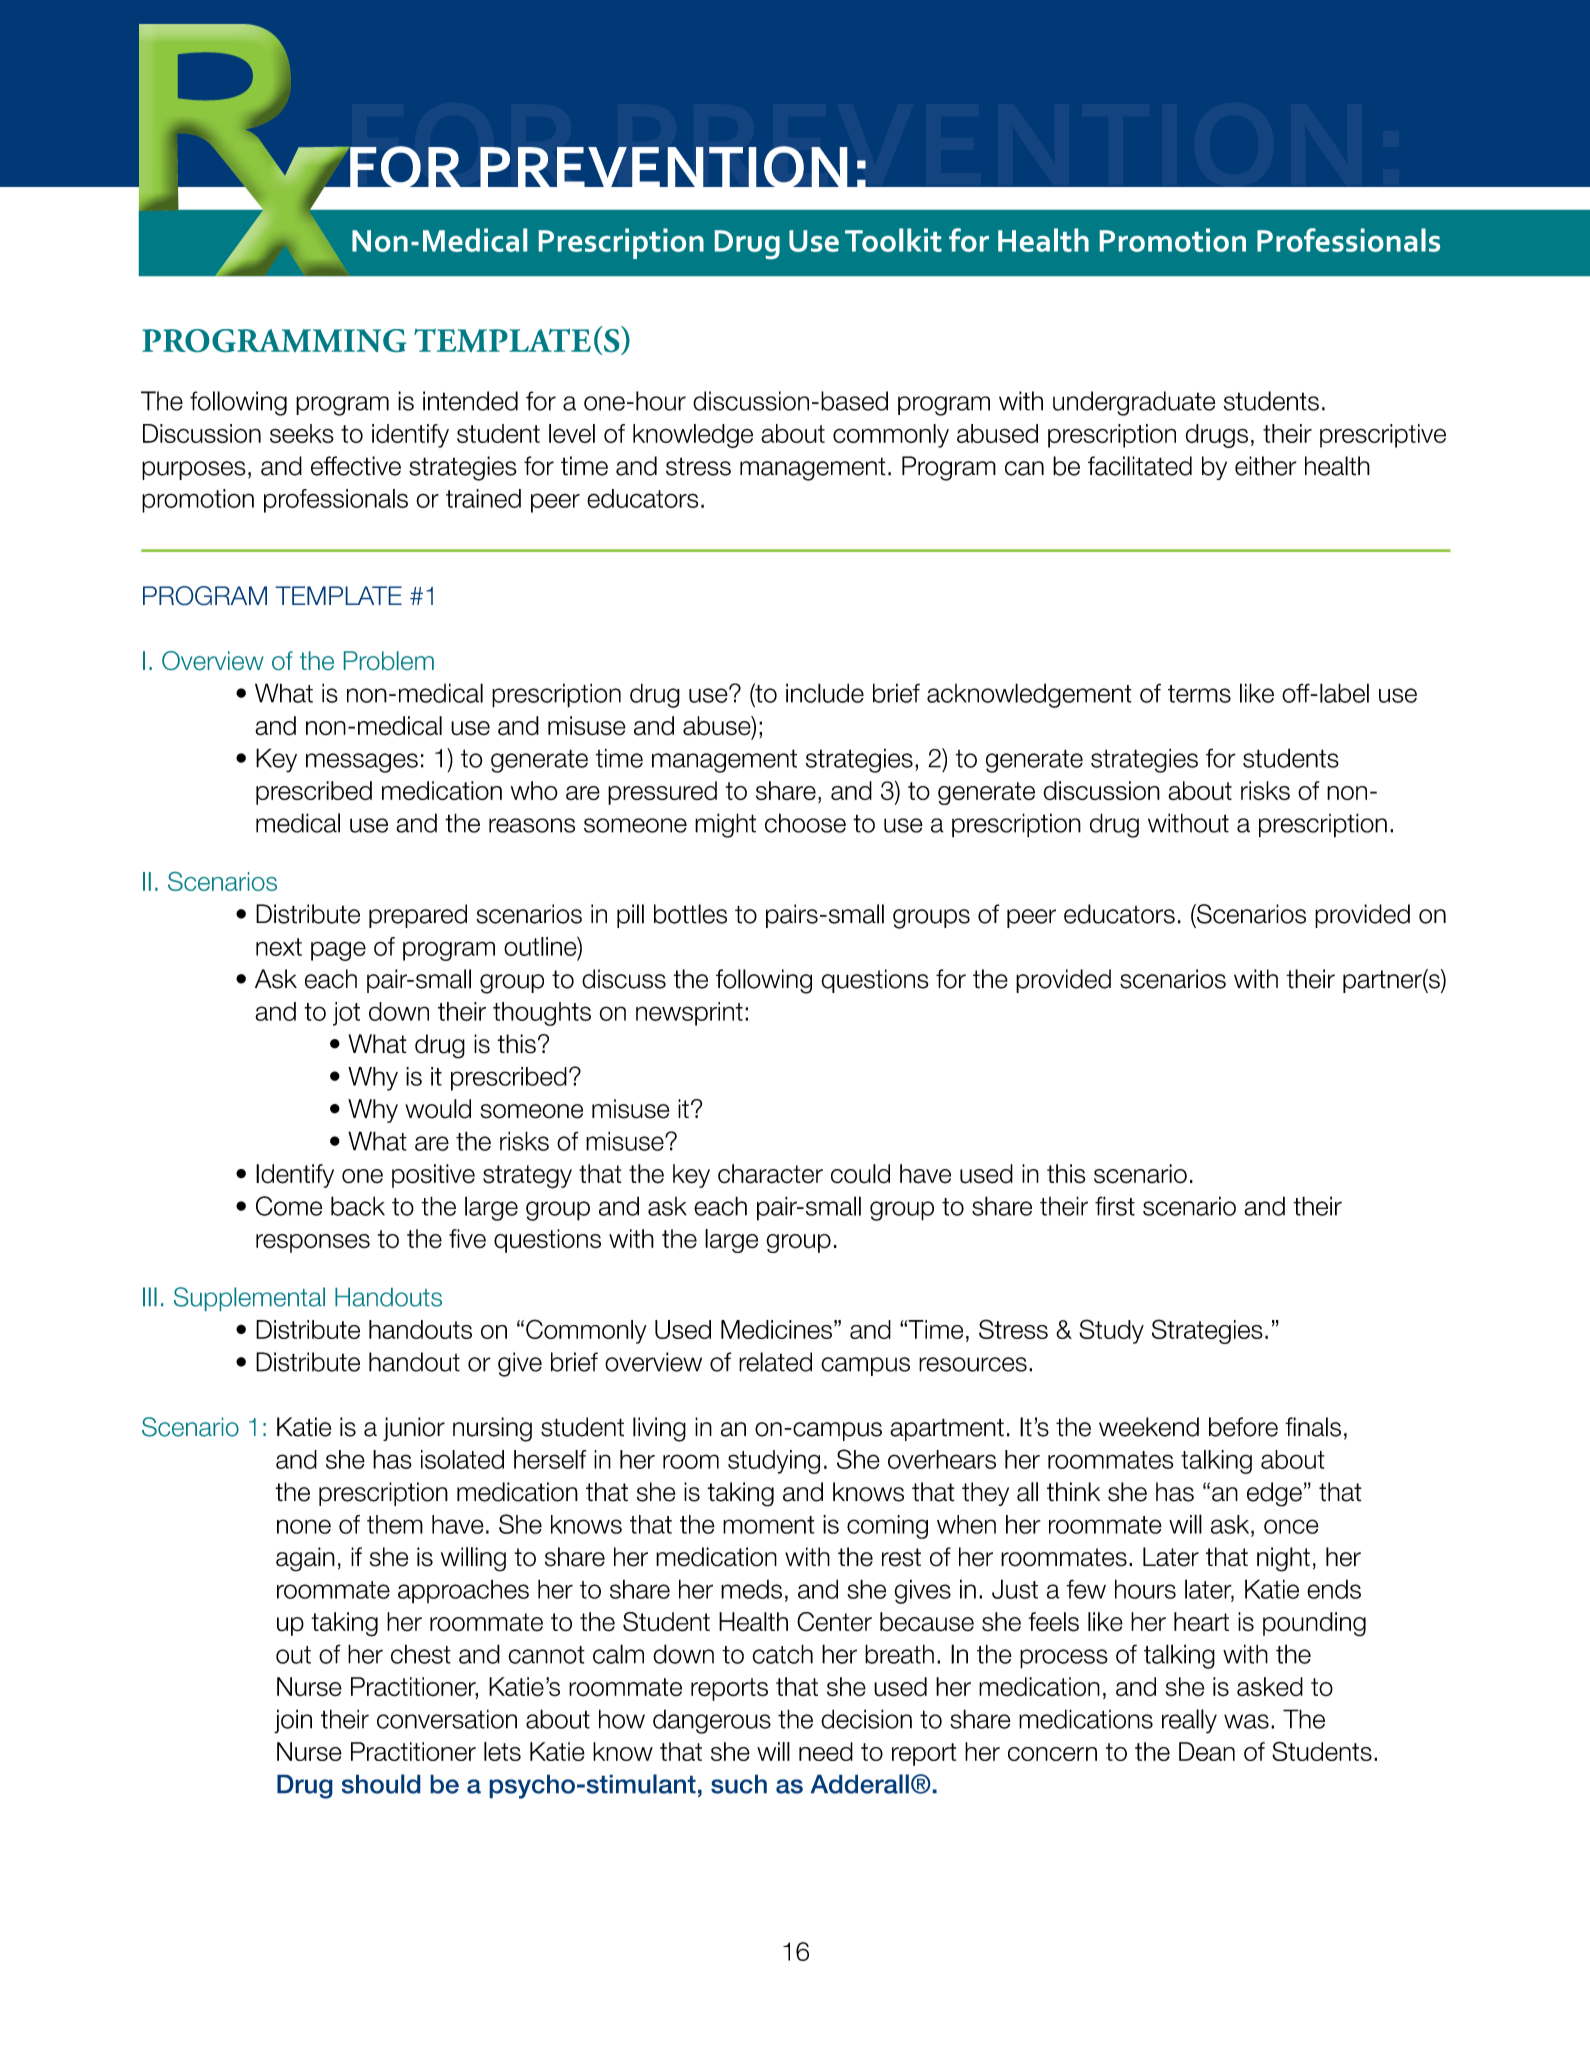 Image resolution: width=1590 pixels, height=2057 pixels. I want to click on before, so click(1243, 1427).
